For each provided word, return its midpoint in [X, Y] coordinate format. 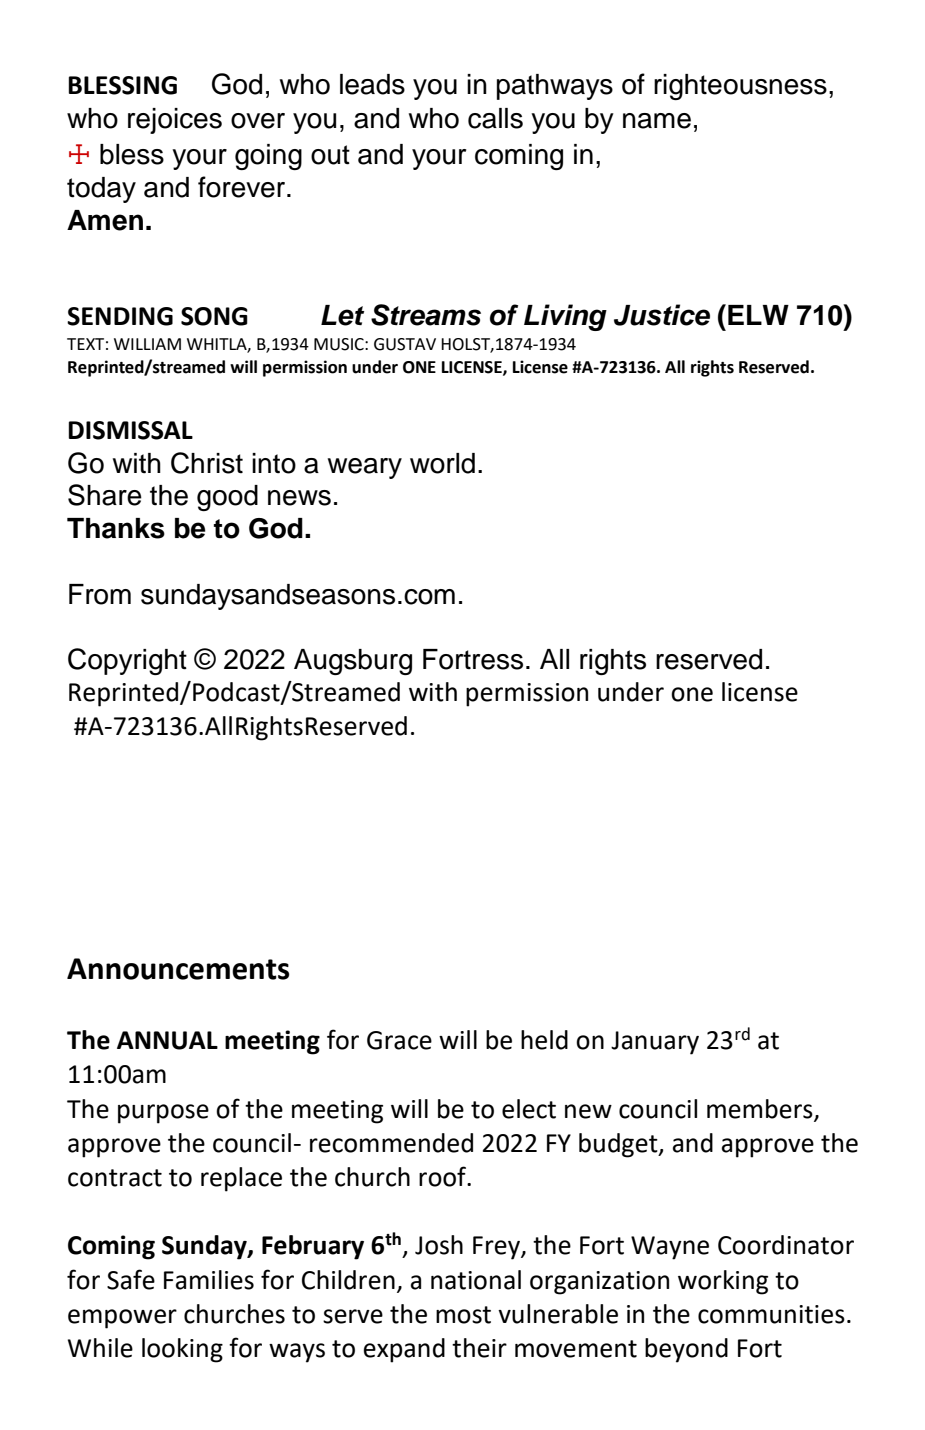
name [657, 121]
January [655, 1043]
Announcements [178, 969]
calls [495, 118]
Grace [399, 1040]
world [442, 463]
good [227, 498]
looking [182, 1350]
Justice [662, 315]
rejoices [175, 121]
